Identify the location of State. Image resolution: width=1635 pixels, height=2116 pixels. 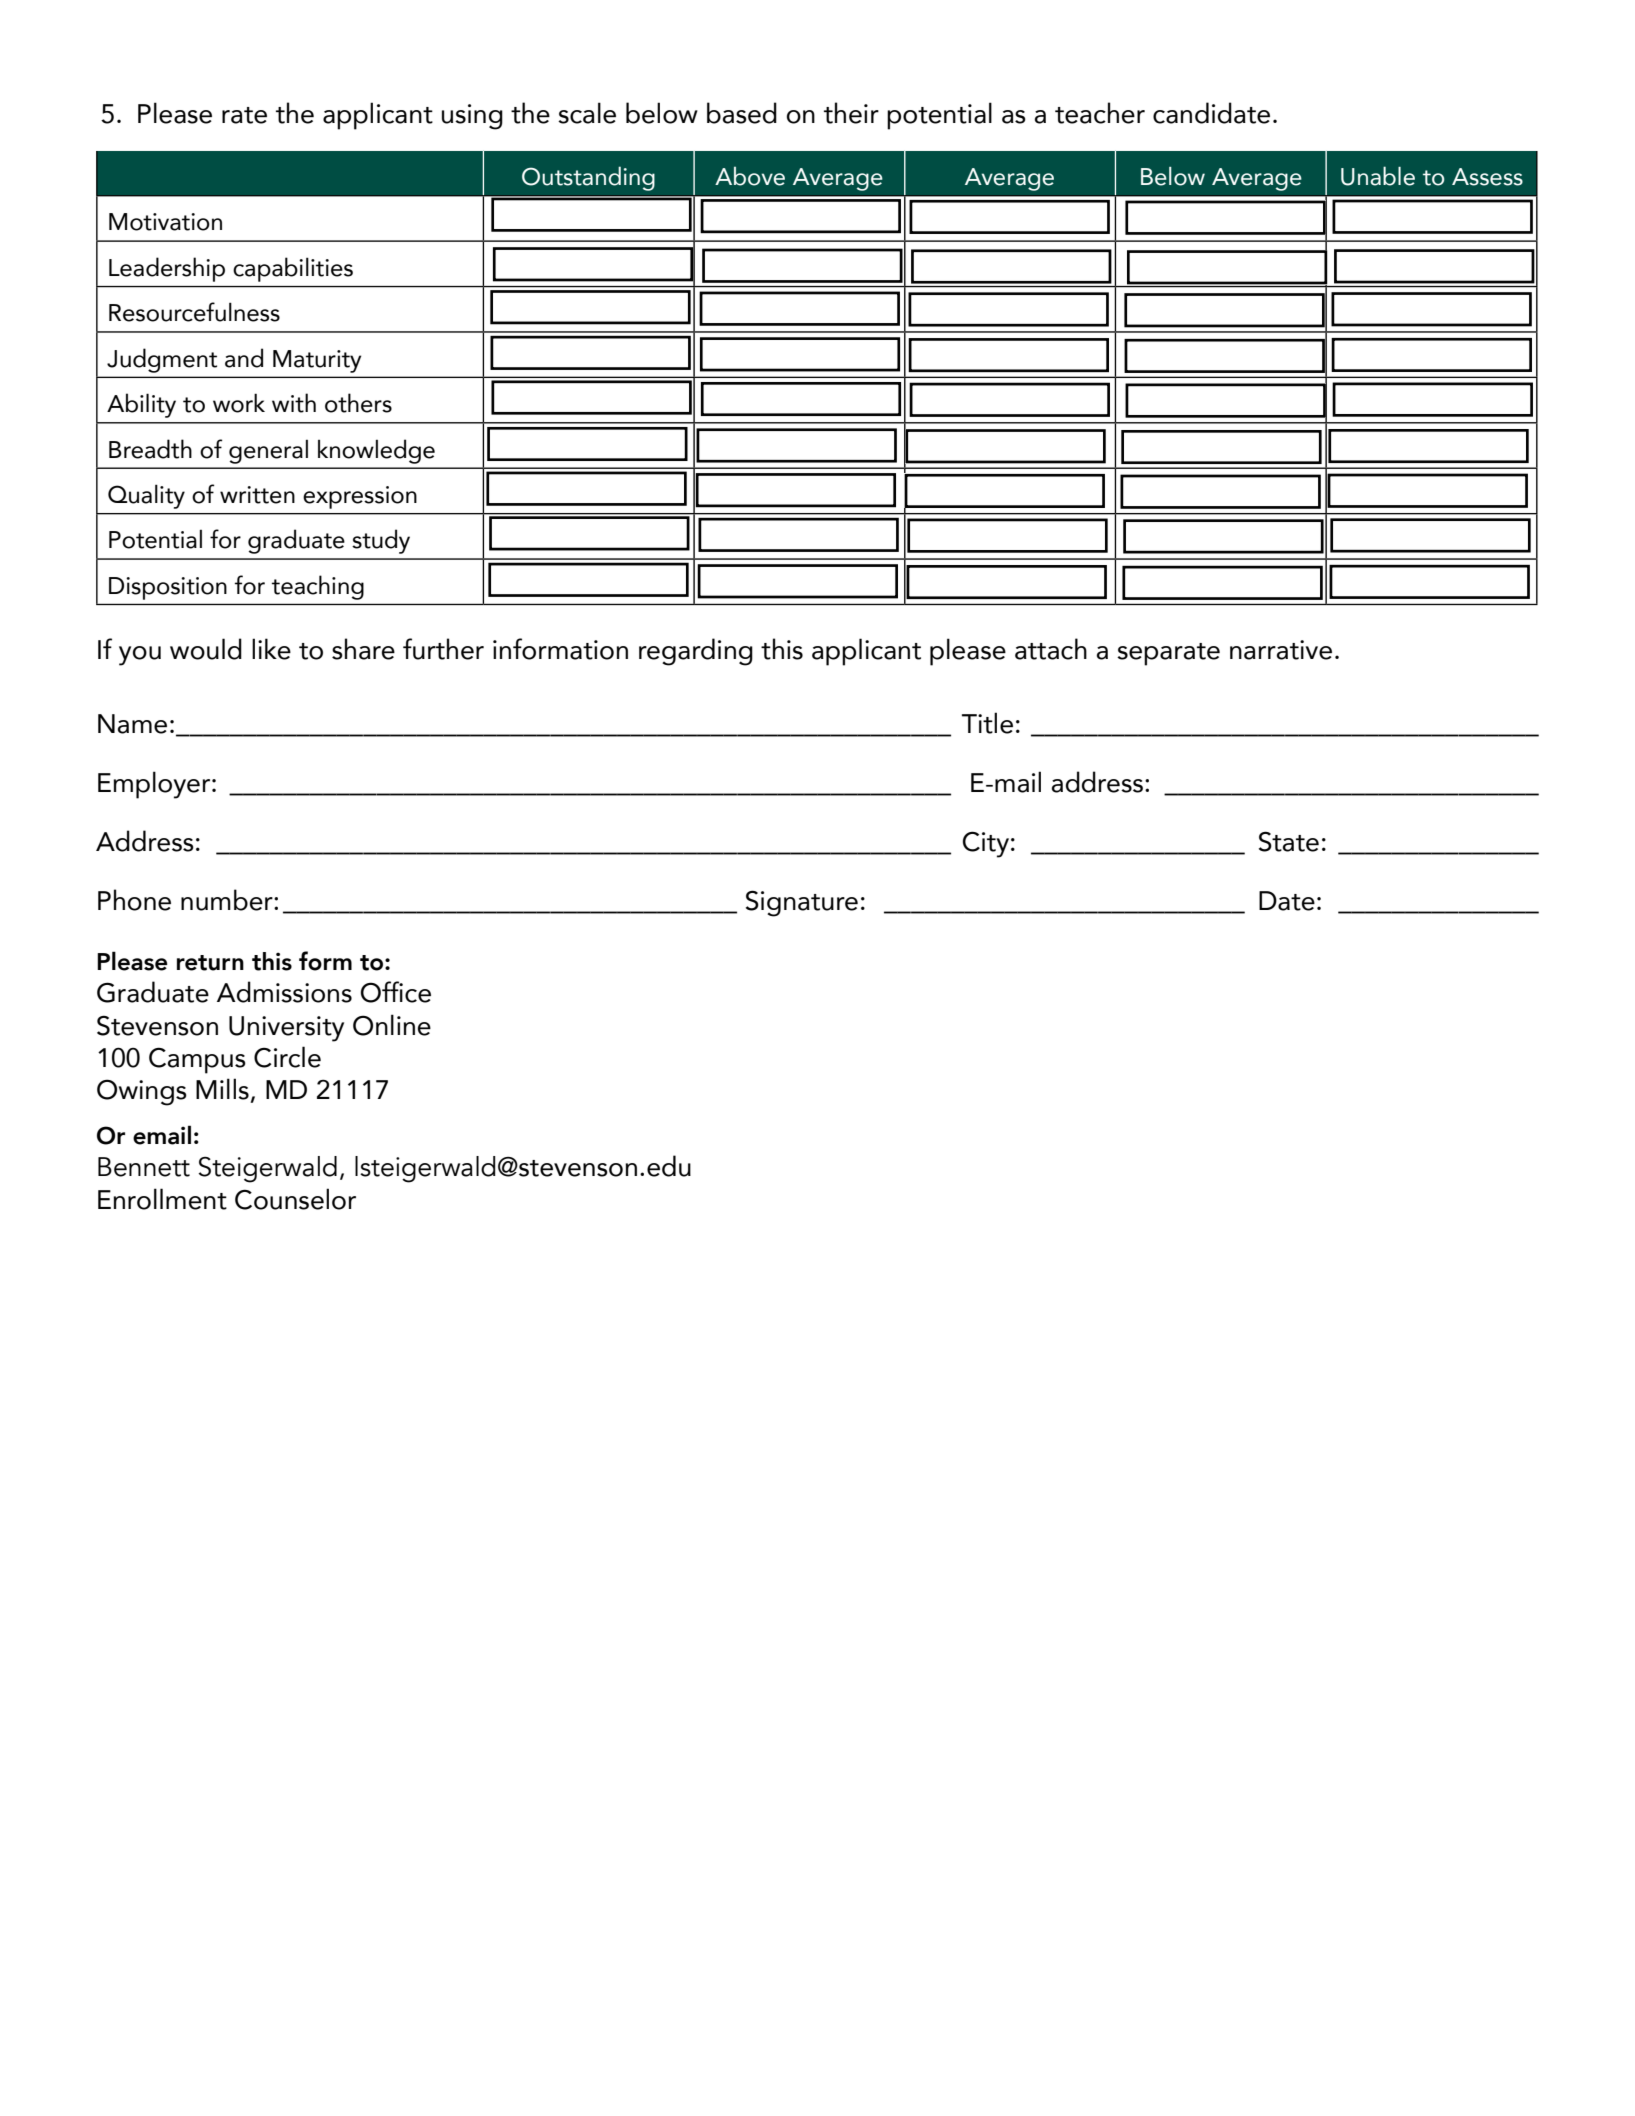
(1289, 841).
